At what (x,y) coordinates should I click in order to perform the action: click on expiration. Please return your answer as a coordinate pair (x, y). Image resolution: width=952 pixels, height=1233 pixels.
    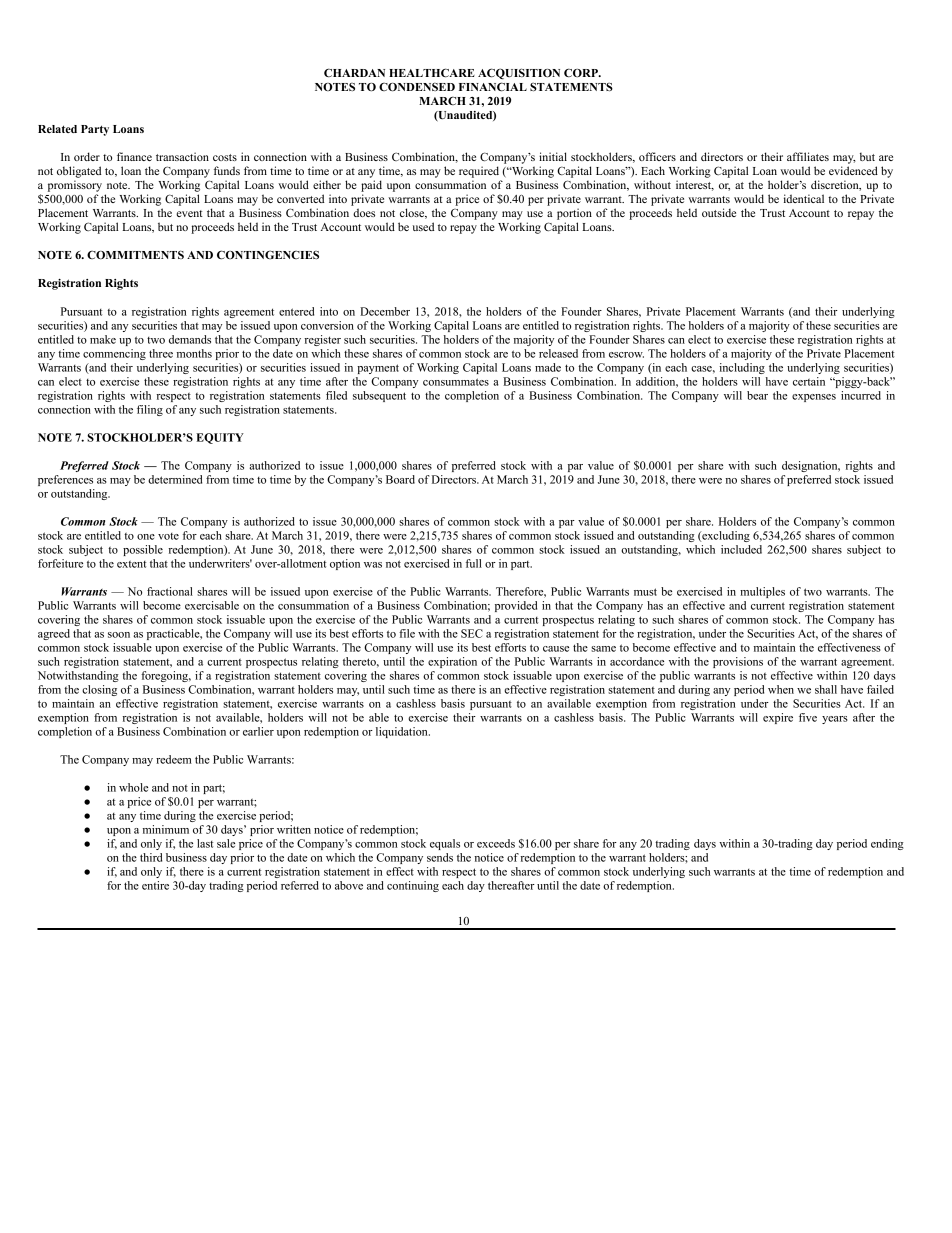
    Looking at the image, I should click on (452, 662).
